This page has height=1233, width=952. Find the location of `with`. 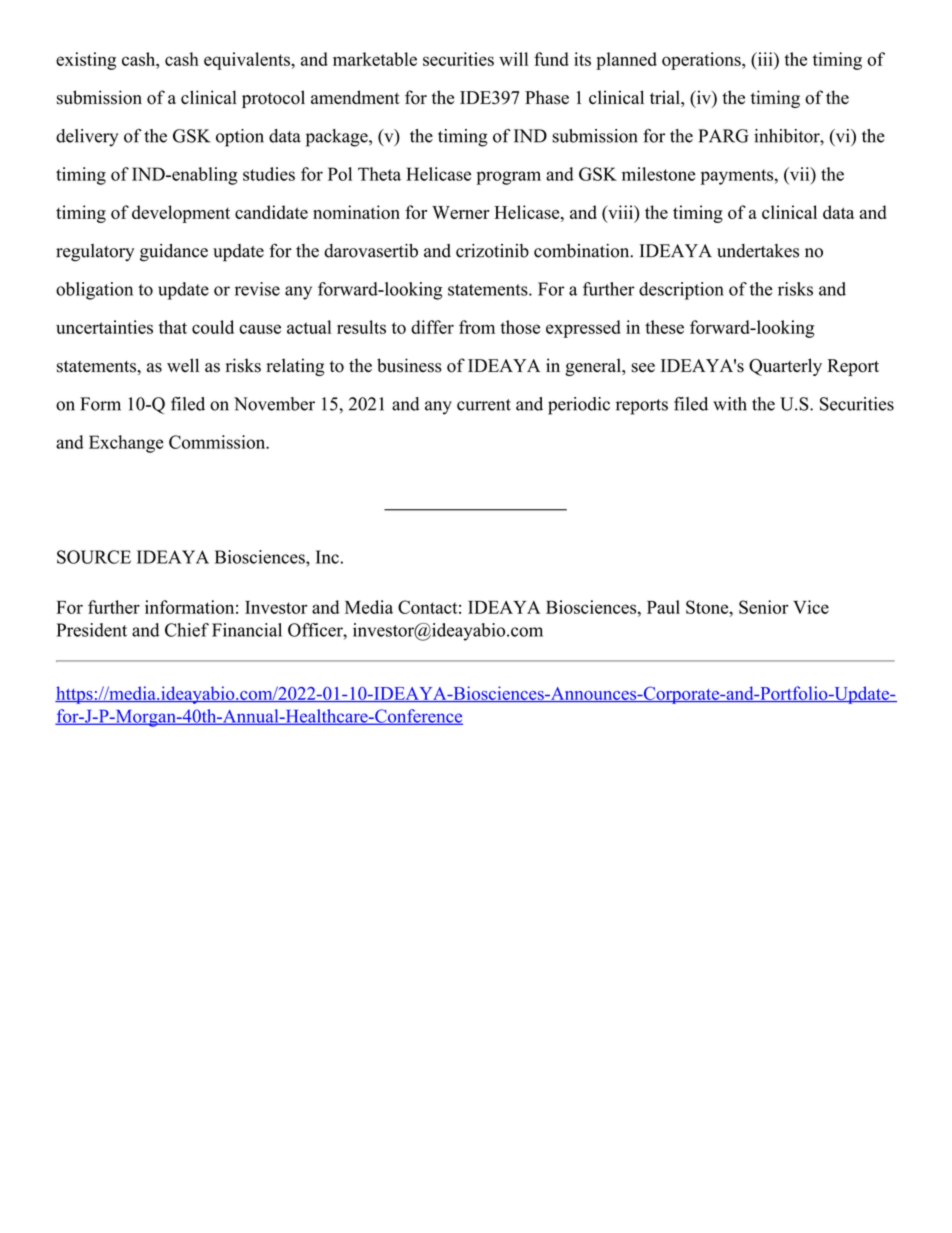

with is located at coordinates (730, 404).
